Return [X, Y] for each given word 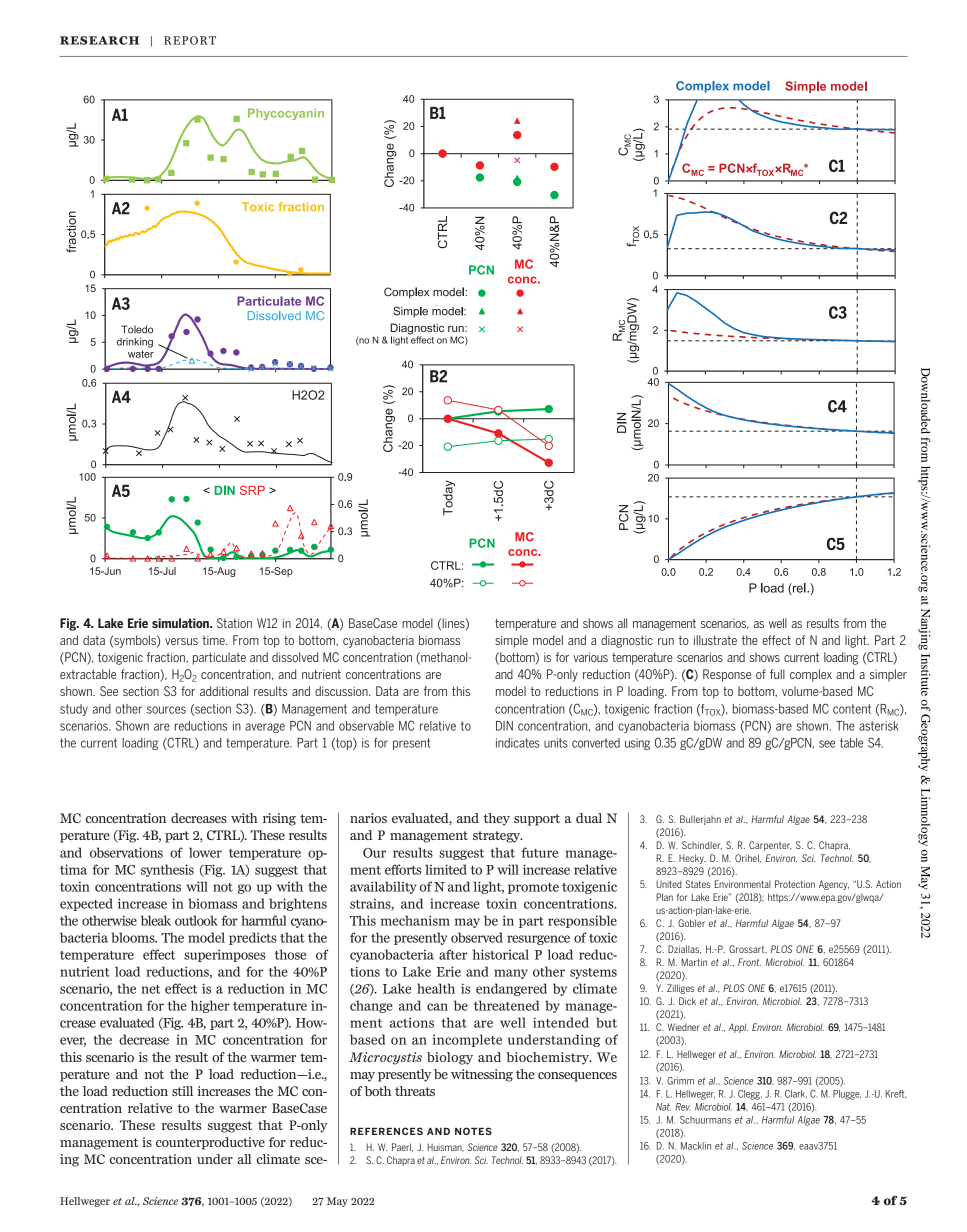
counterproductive [210, 1143]
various [590, 657]
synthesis [167, 870]
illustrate [715, 640]
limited [446, 869]
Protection [795, 884]
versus [181, 641]
